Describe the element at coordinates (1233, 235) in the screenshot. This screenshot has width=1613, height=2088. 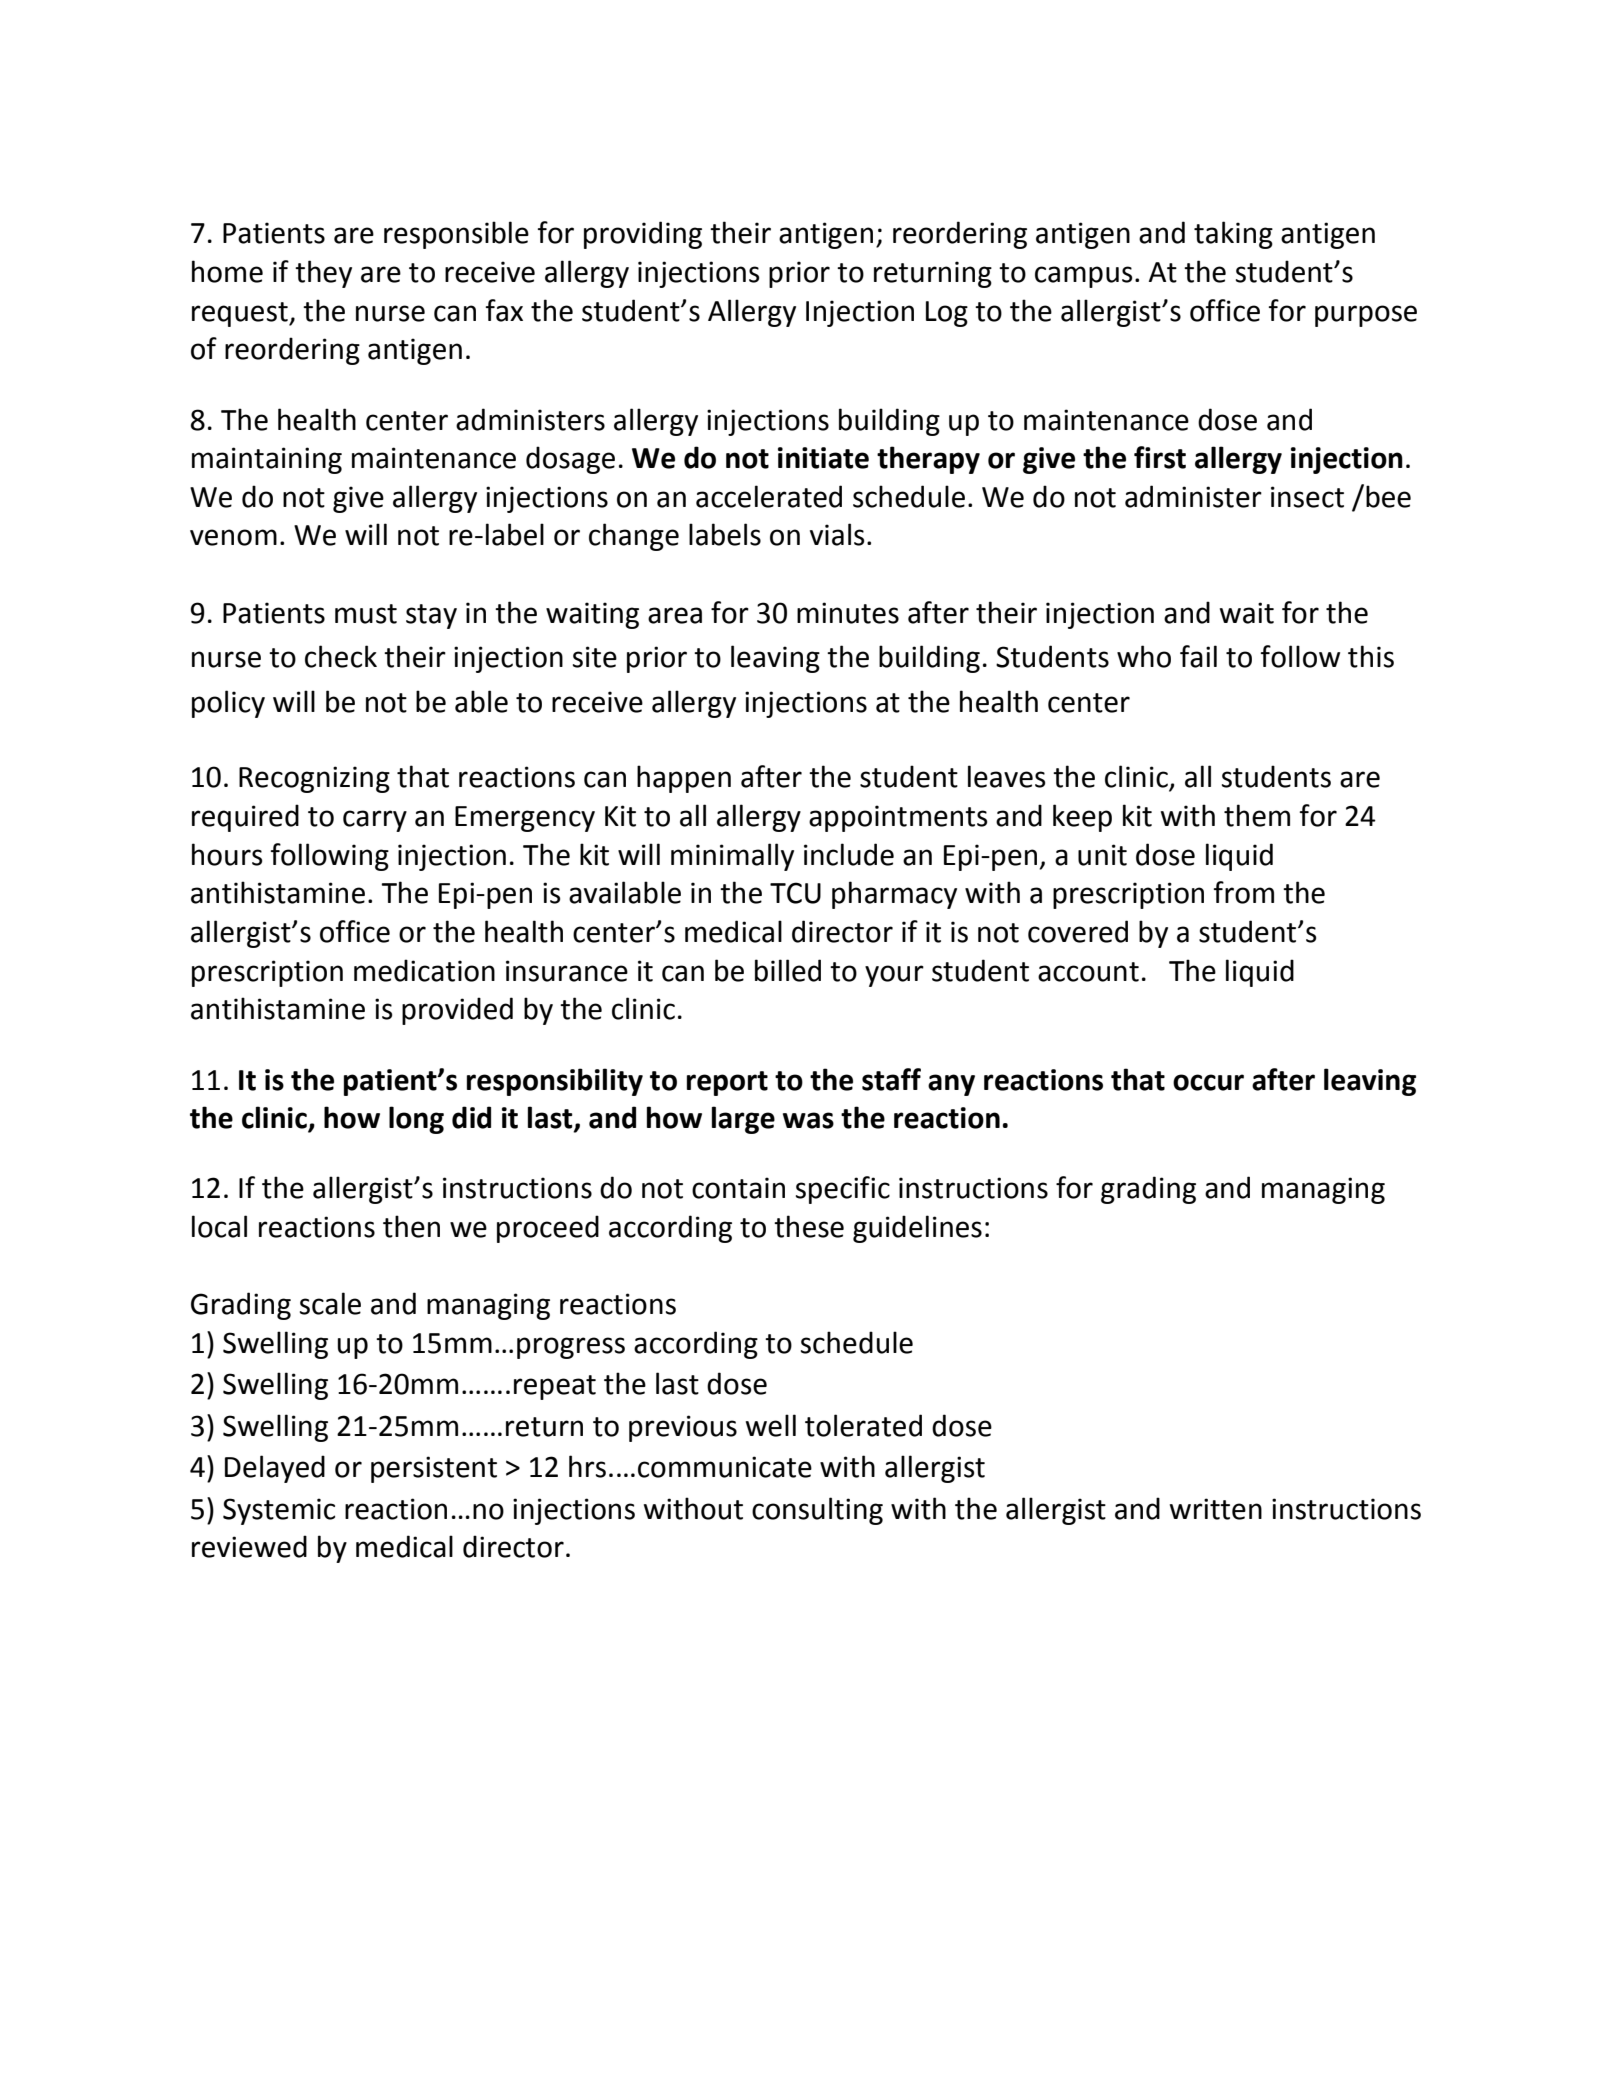
I see `taking` at that location.
